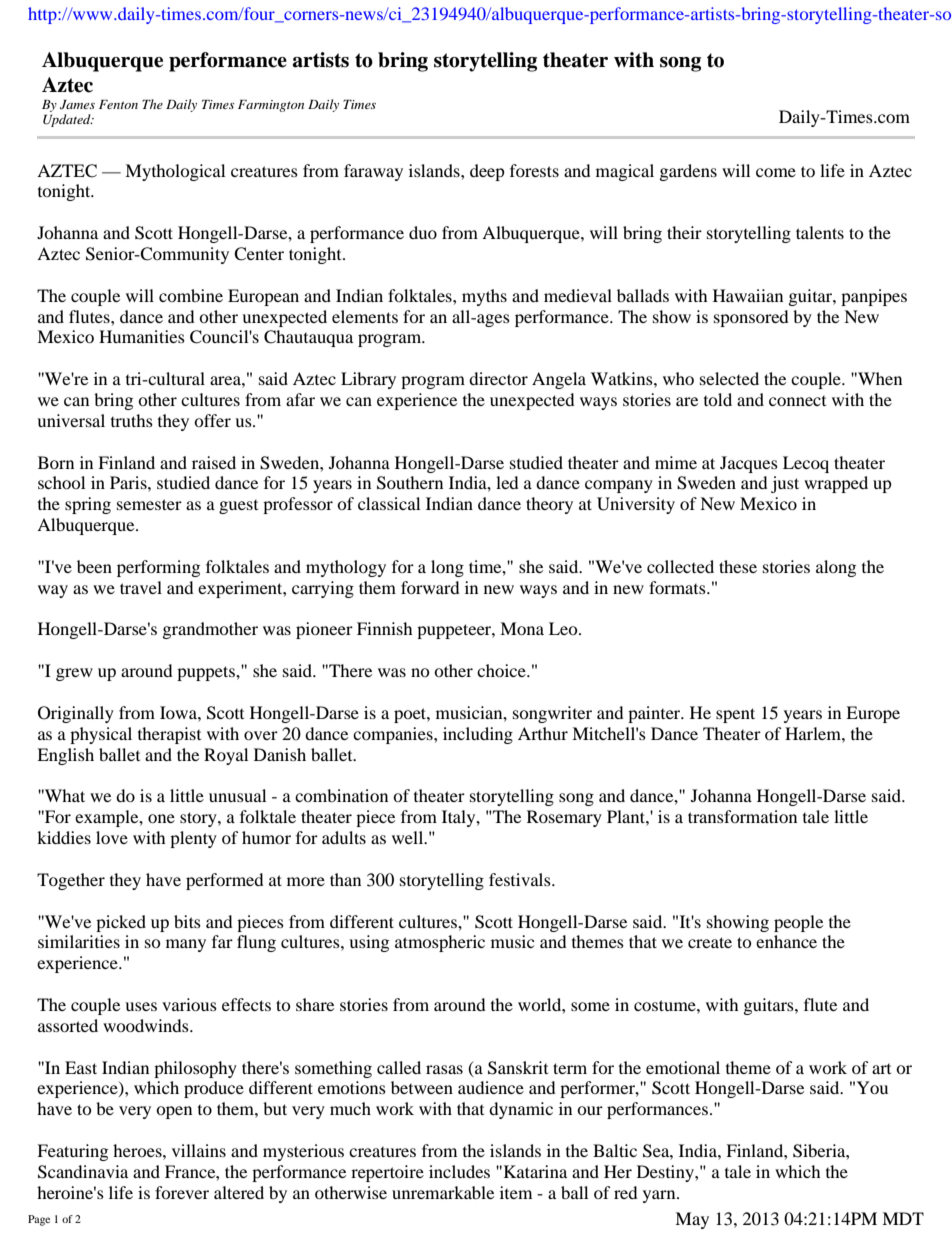 Image resolution: width=952 pixels, height=1233 pixels. Describe the element at coordinates (738, 566) in the screenshot. I see `these` at that location.
